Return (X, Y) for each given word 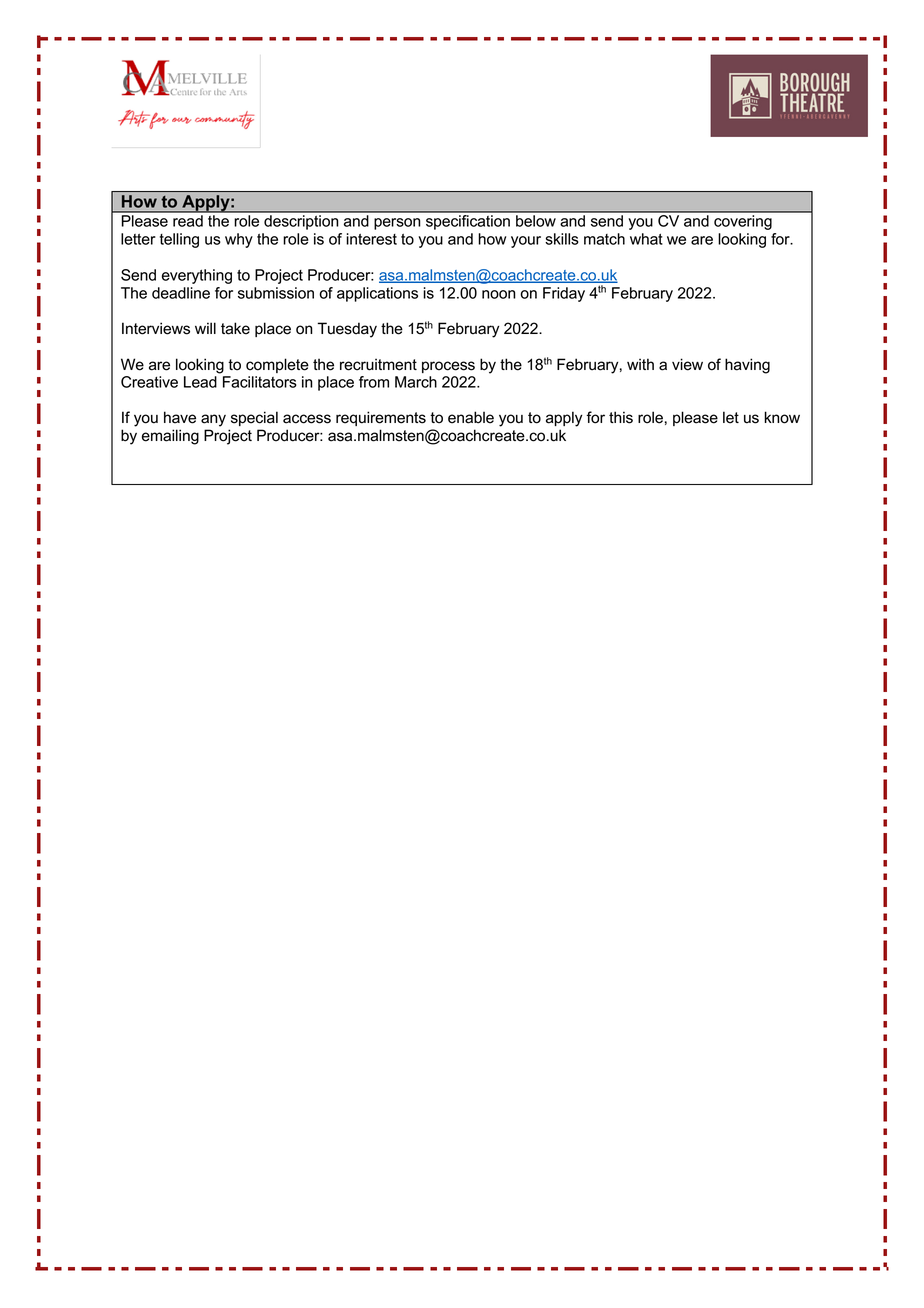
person (397, 224)
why (239, 240)
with (640, 364)
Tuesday (347, 330)
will (205, 328)
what (646, 239)
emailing (170, 437)
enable (471, 417)
